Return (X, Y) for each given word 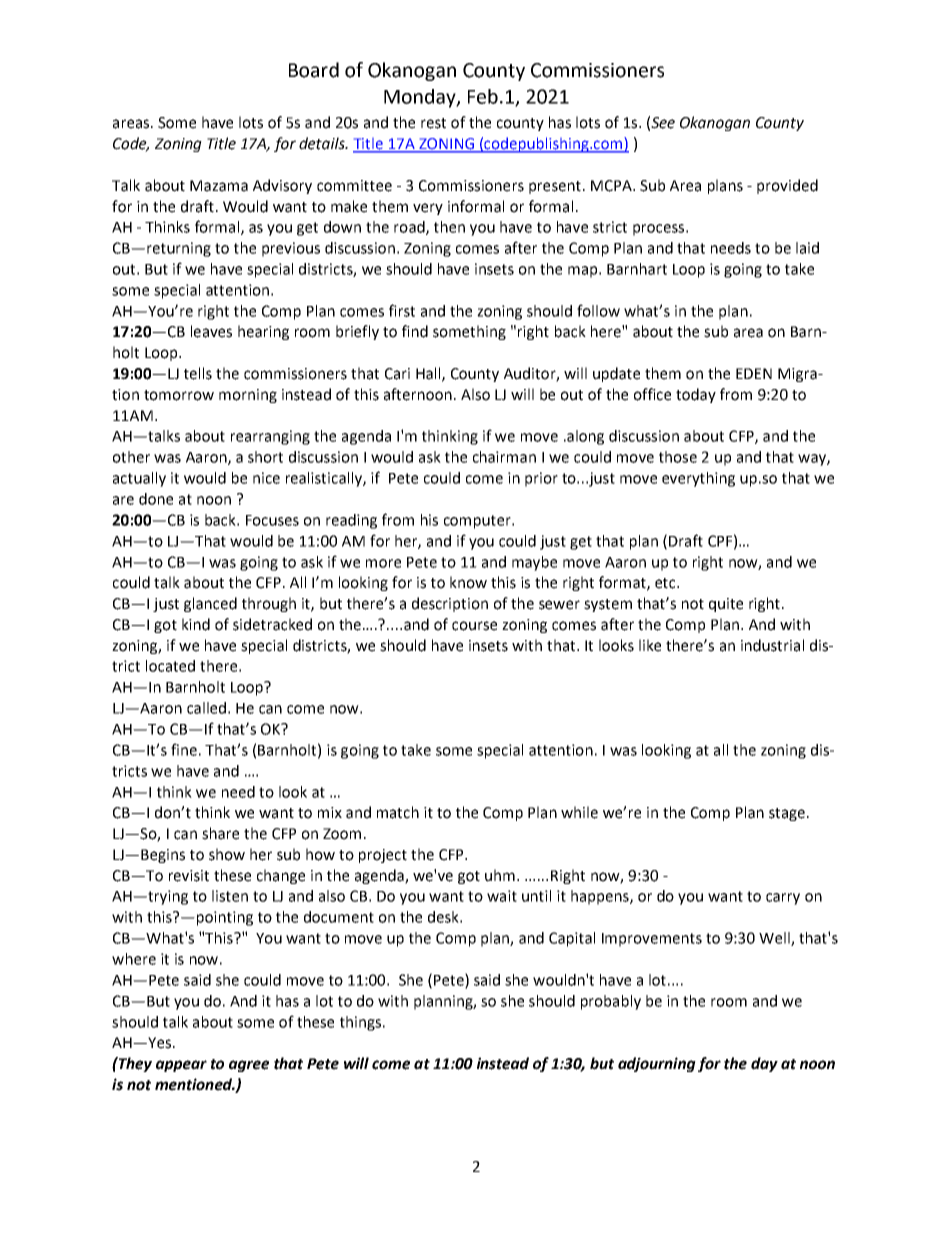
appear (181, 1066)
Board (314, 70)
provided (787, 186)
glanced (210, 604)
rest (433, 123)
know (468, 582)
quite (726, 605)
